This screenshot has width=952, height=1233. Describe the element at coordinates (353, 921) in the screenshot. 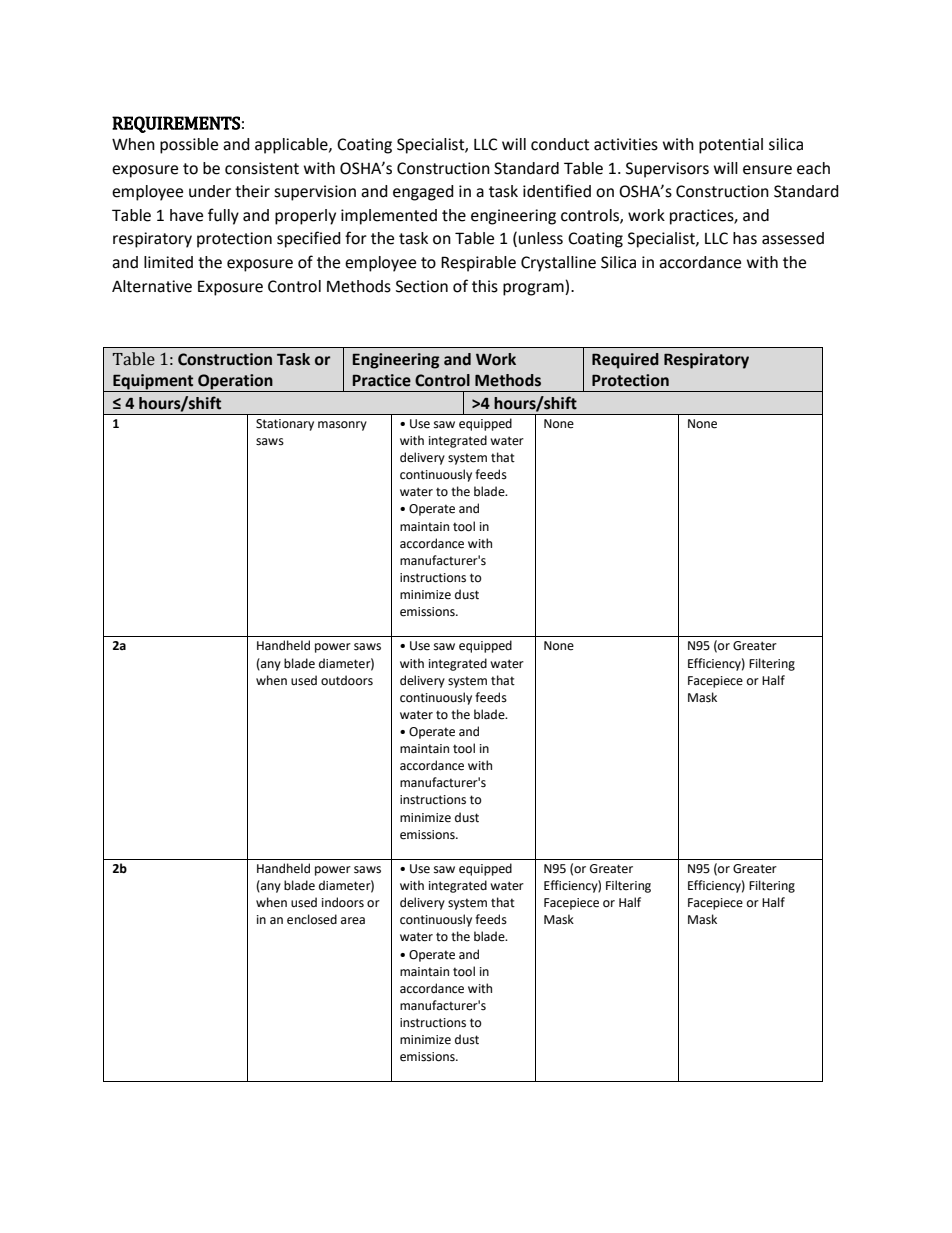

I see `area` at that location.
